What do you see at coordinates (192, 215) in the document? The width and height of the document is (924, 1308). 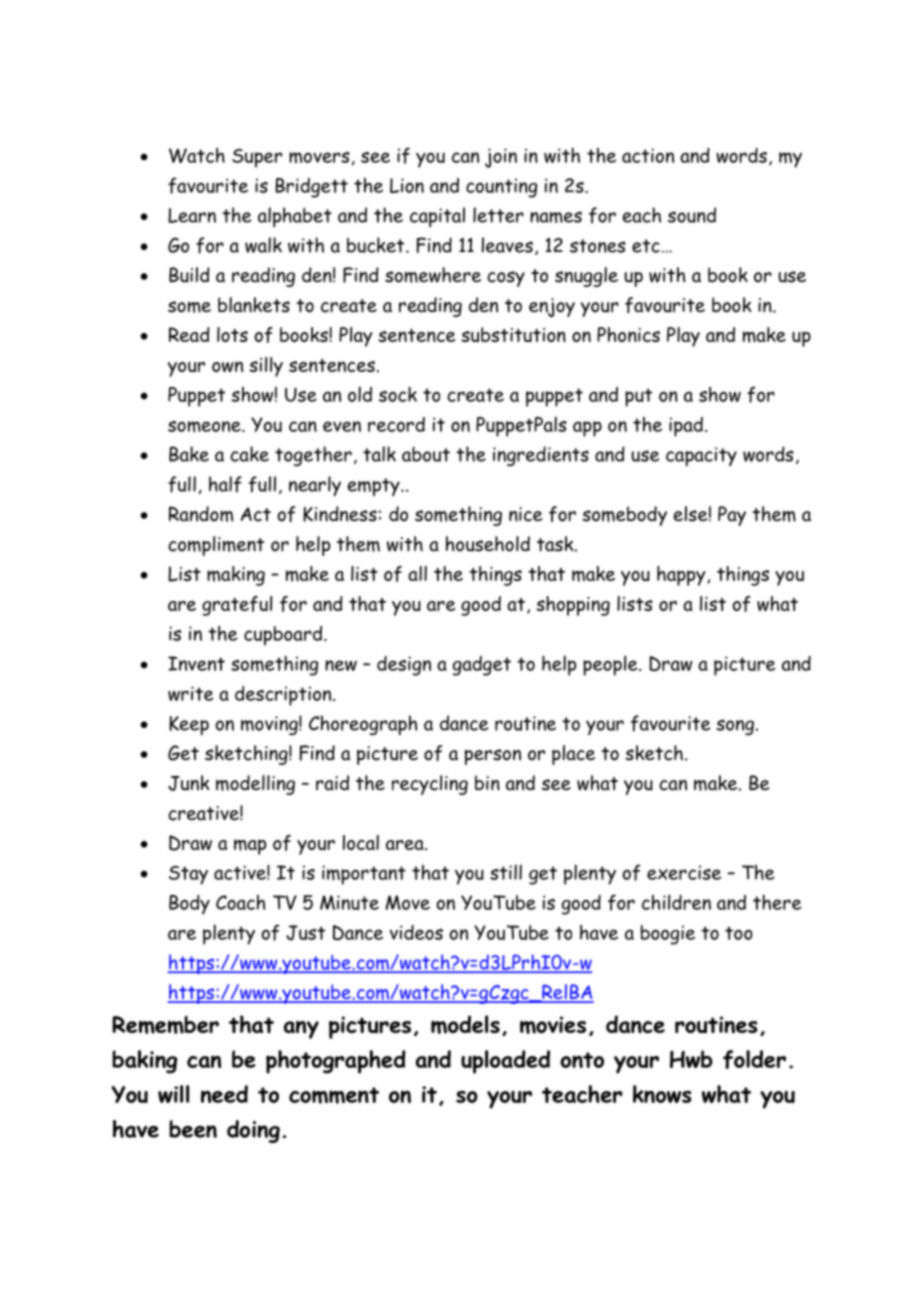 I see `Learn` at bounding box center [192, 215].
